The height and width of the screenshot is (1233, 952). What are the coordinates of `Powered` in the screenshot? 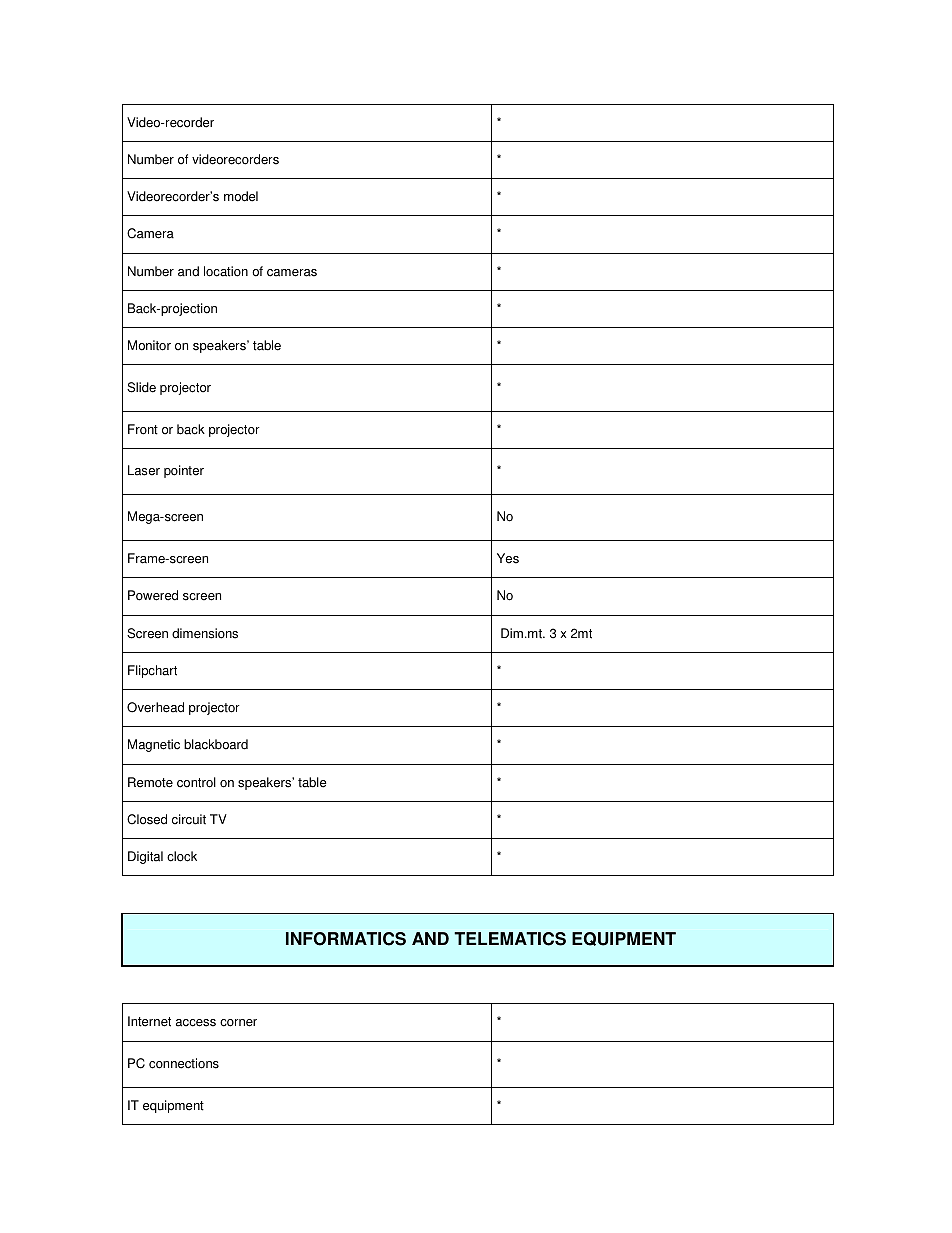 It's located at (153, 595).
